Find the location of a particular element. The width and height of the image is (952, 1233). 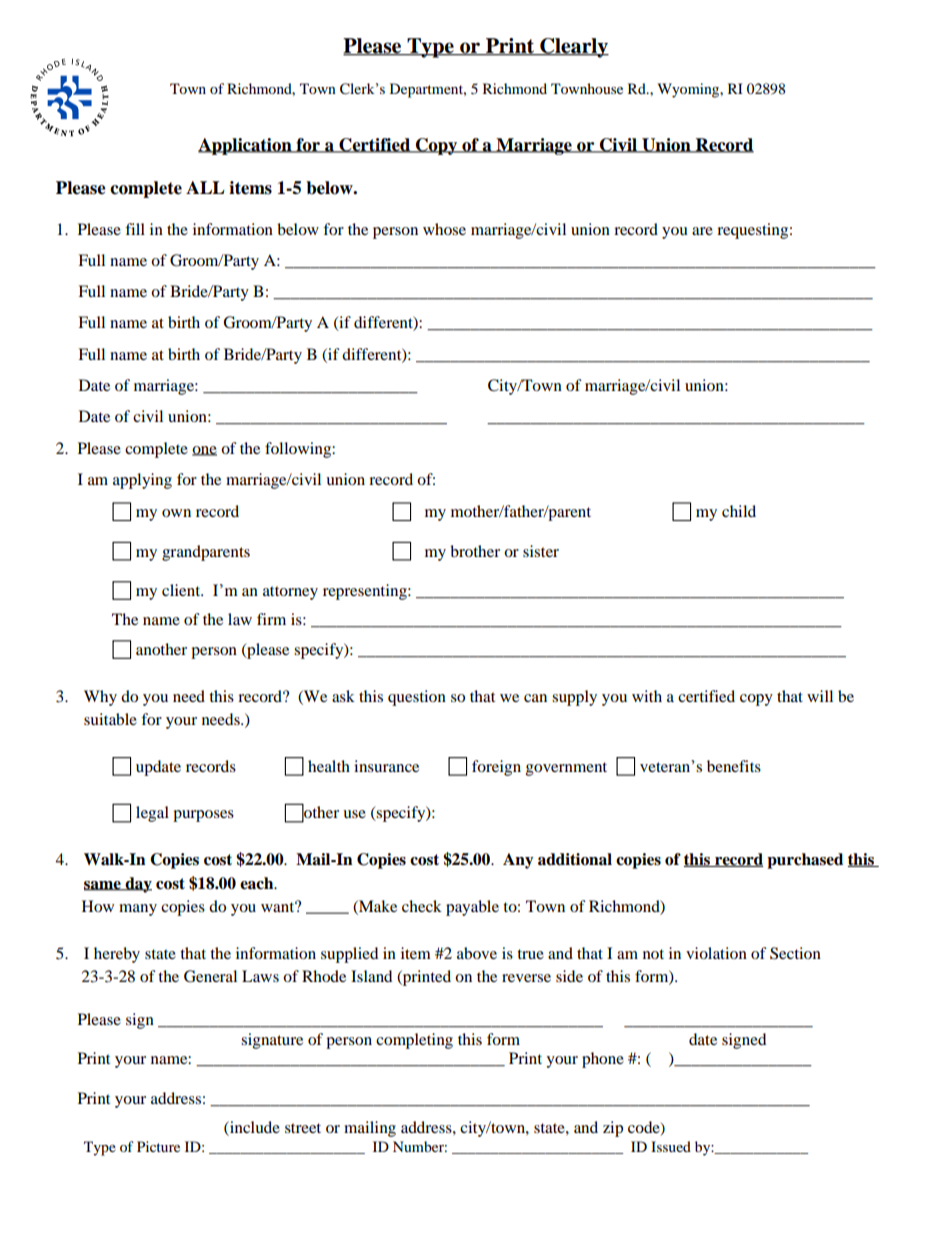

payable is located at coordinates (472, 908).
